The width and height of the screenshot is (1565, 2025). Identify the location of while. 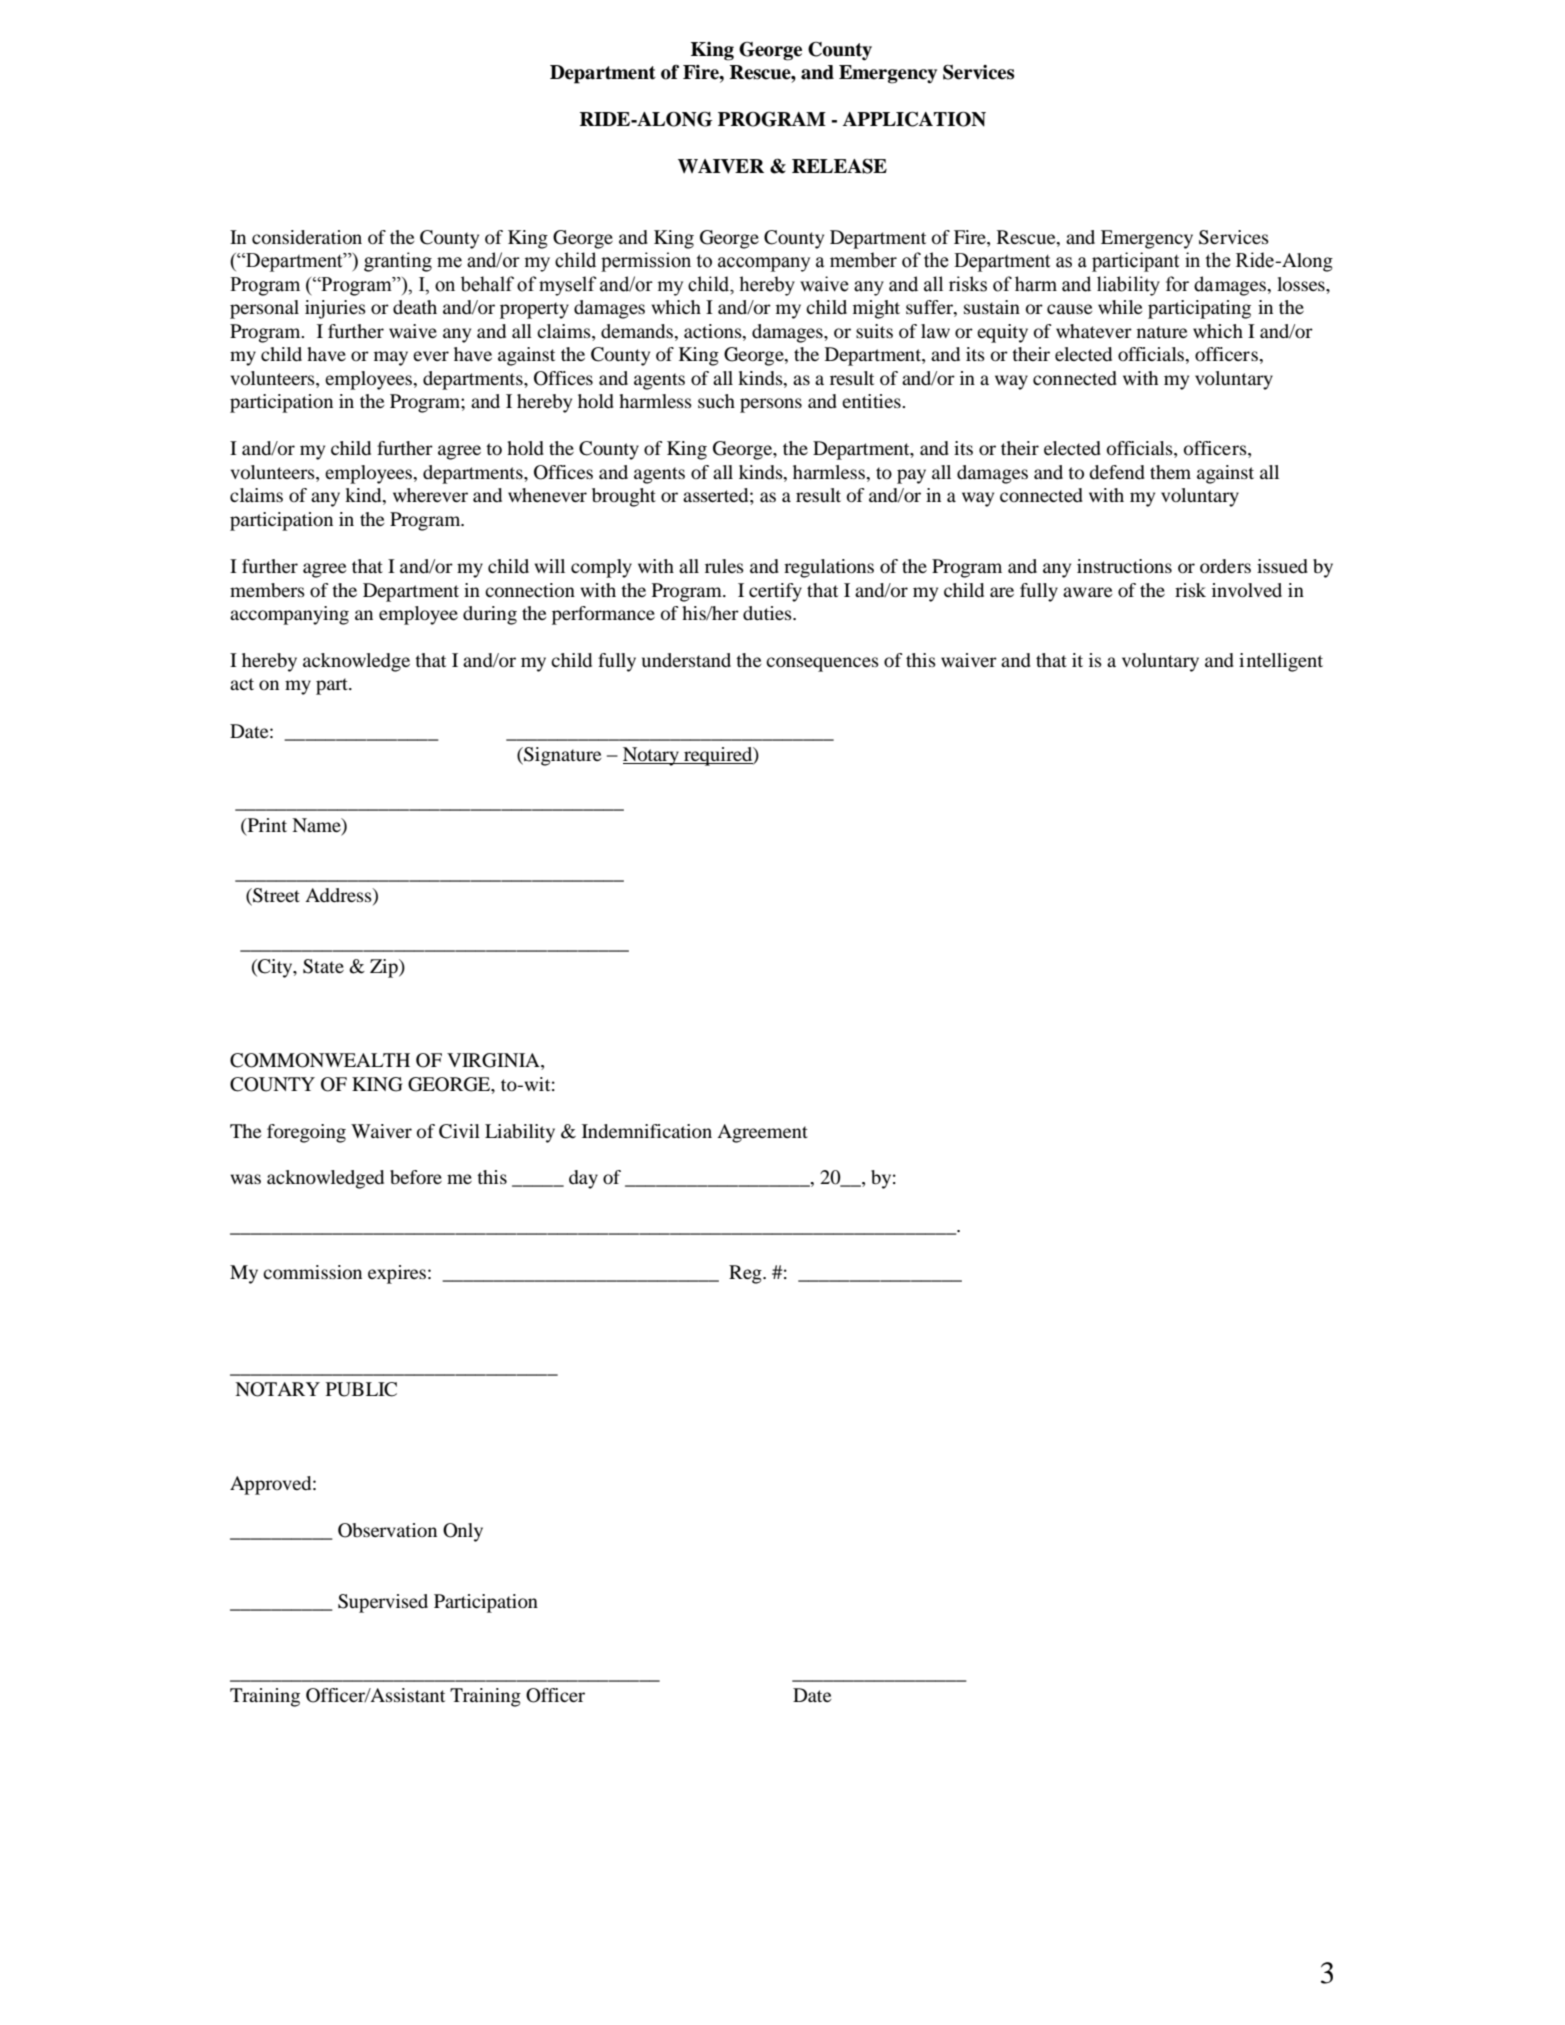
(1120, 307).
